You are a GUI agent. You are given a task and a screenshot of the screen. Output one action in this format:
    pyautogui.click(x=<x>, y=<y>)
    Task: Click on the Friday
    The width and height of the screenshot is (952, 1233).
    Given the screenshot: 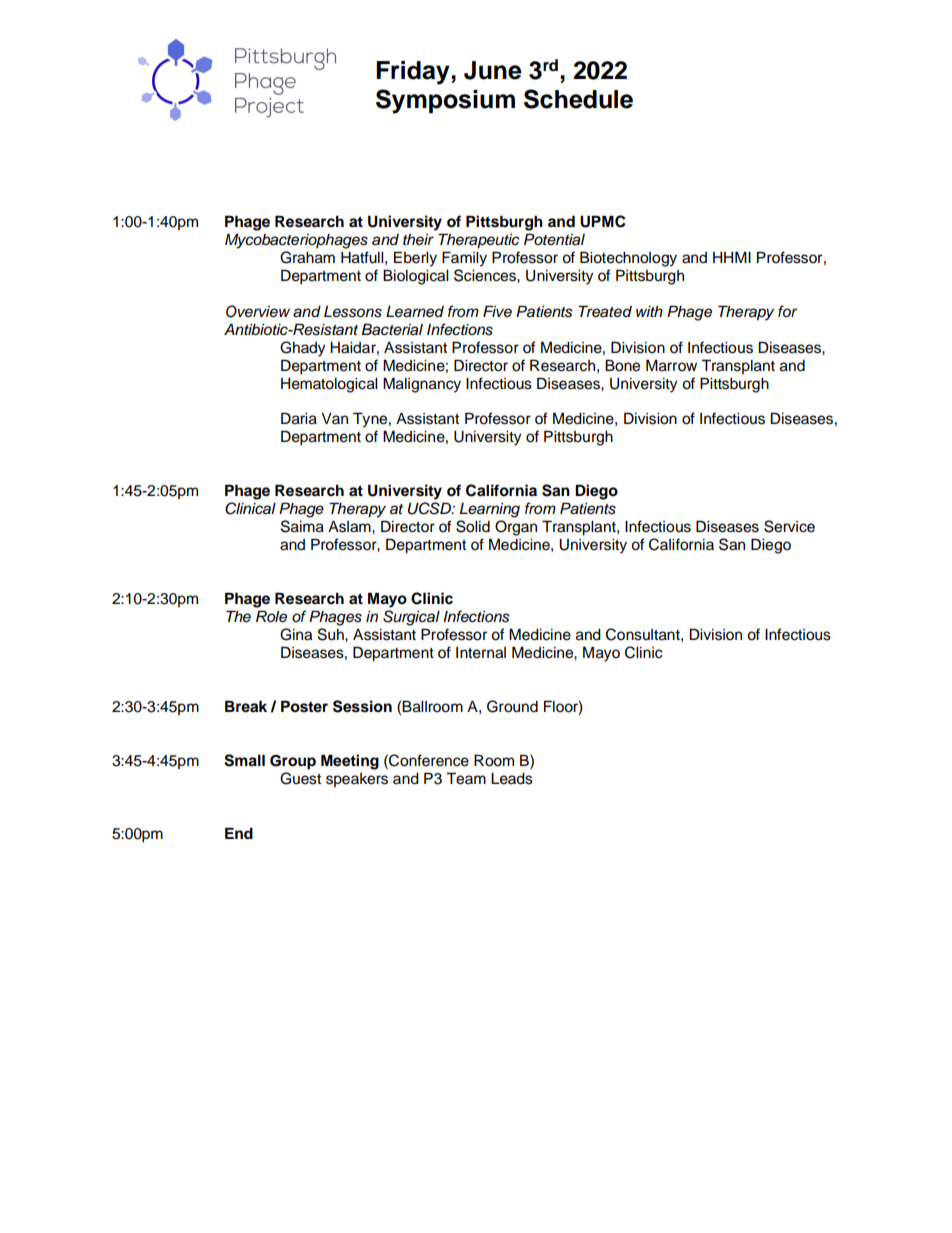 What is the action you would take?
    pyautogui.click(x=414, y=73)
